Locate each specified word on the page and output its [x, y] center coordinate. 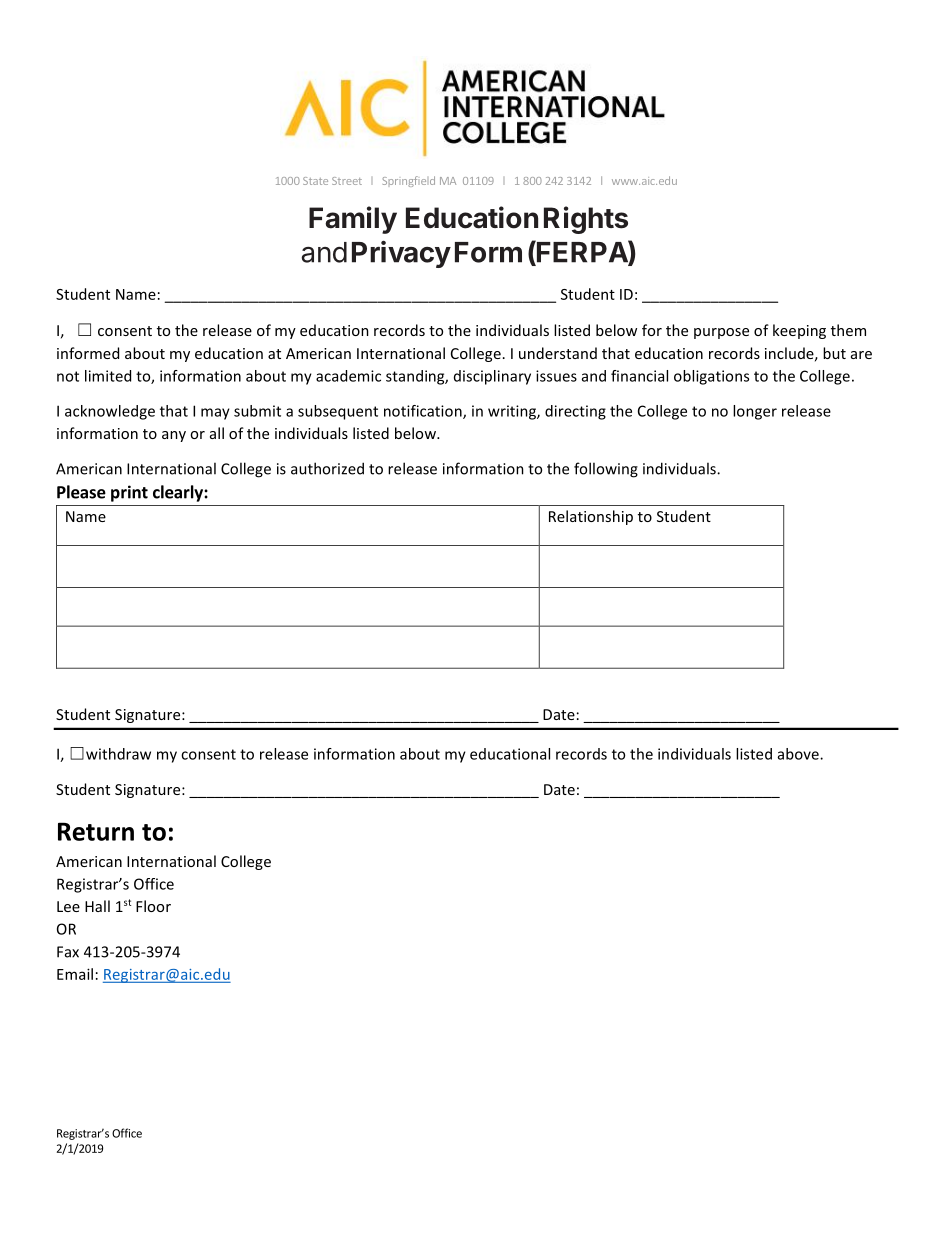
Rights [586, 220]
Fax [68, 952]
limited [108, 376]
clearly [179, 493]
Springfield [409, 181]
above [799, 754]
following [606, 470]
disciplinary [492, 377]
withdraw [118, 754]
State [315, 181]
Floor [153, 906]
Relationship [591, 517]
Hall [97, 906]
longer [755, 412]
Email [75, 974]
